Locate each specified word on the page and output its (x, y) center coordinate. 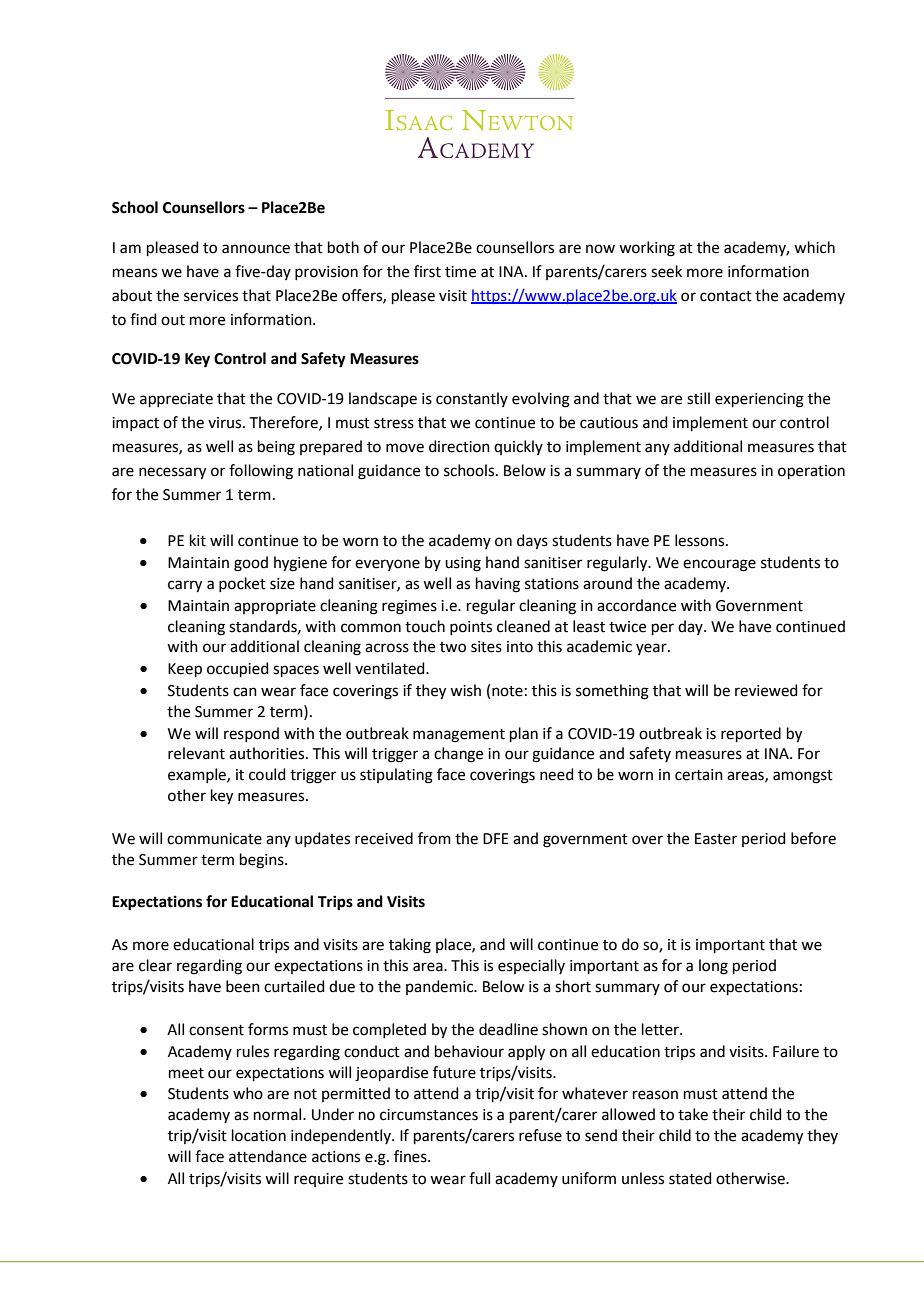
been (243, 986)
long (713, 967)
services (211, 296)
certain (699, 775)
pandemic (441, 987)
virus (224, 423)
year (652, 649)
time (460, 272)
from (434, 838)
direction (459, 446)
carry (185, 586)
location (259, 1135)
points (471, 628)
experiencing (759, 400)
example (198, 775)
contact (726, 296)
